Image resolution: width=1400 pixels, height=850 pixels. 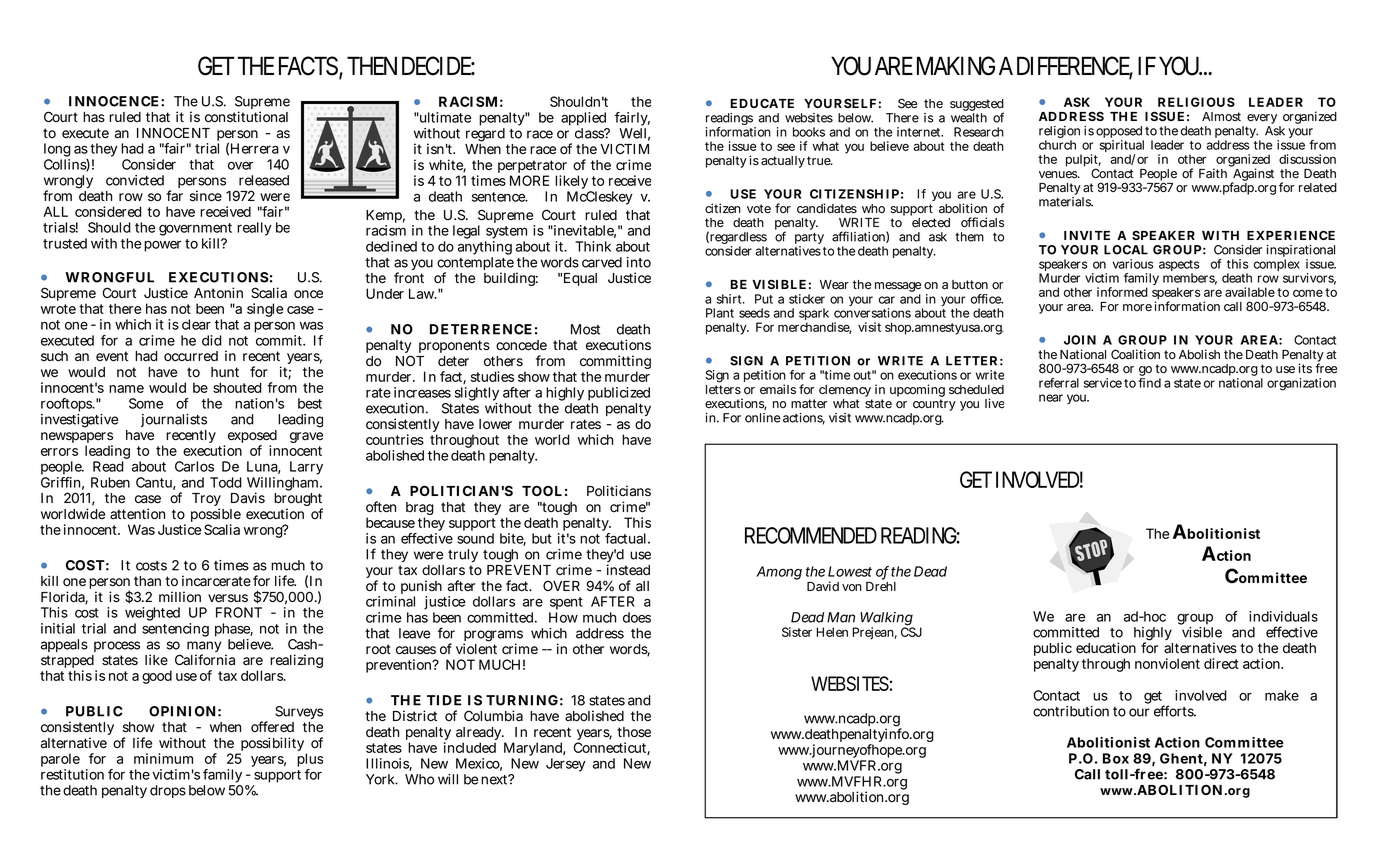 What do you see at coordinates (163, 758) in the page?
I see `minimum` at bounding box center [163, 758].
